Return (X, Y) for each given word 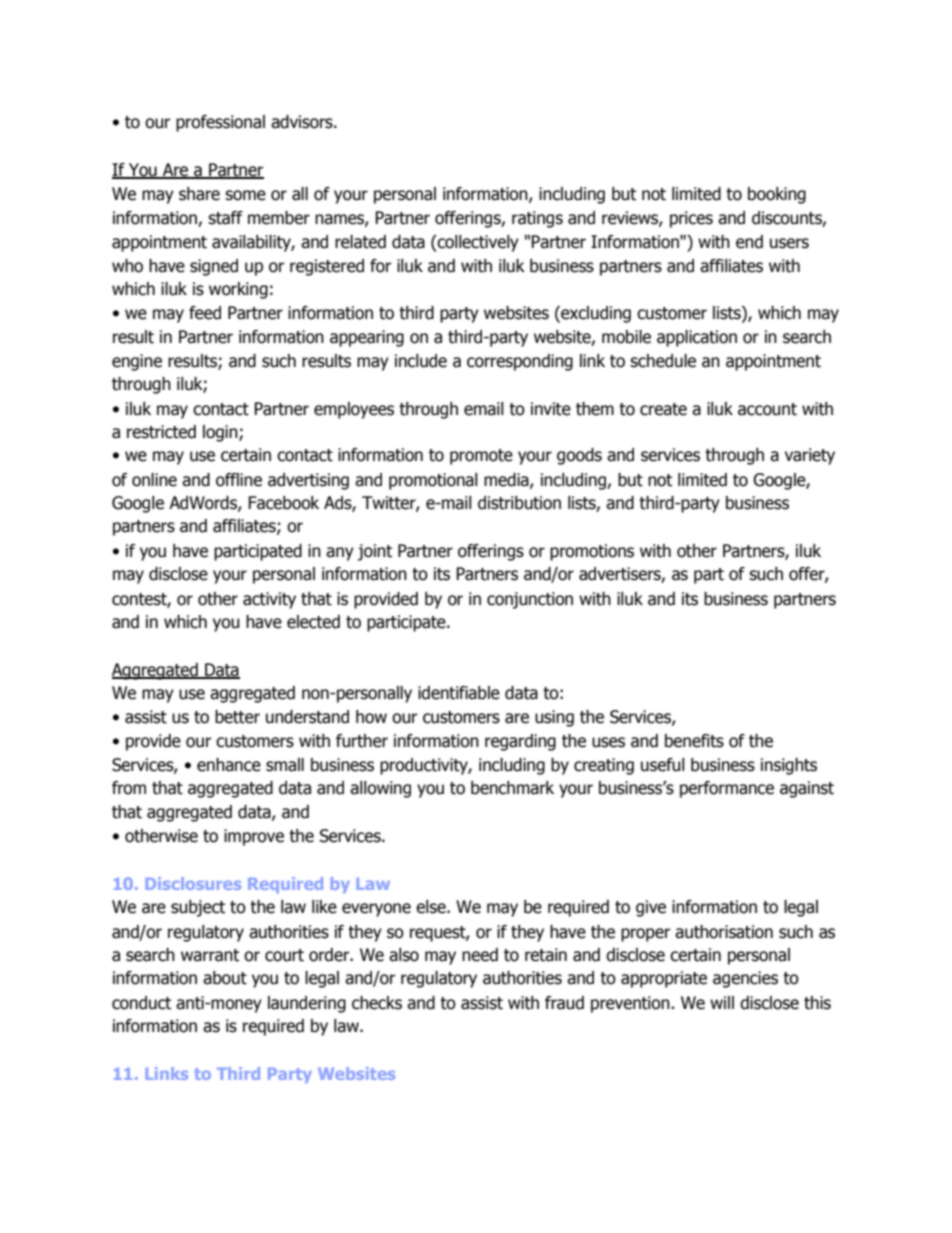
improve (254, 837)
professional (220, 123)
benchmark (512, 788)
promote (481, 457)
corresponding (520, 362)
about (225, 978)
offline (239, 480)
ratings (537, 219)
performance (727, 789)
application (697, 338)
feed (205, 313)
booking (777, 195)
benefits (694, 741)
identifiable (459, 693)
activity (269, 600)
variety (810, 456)
